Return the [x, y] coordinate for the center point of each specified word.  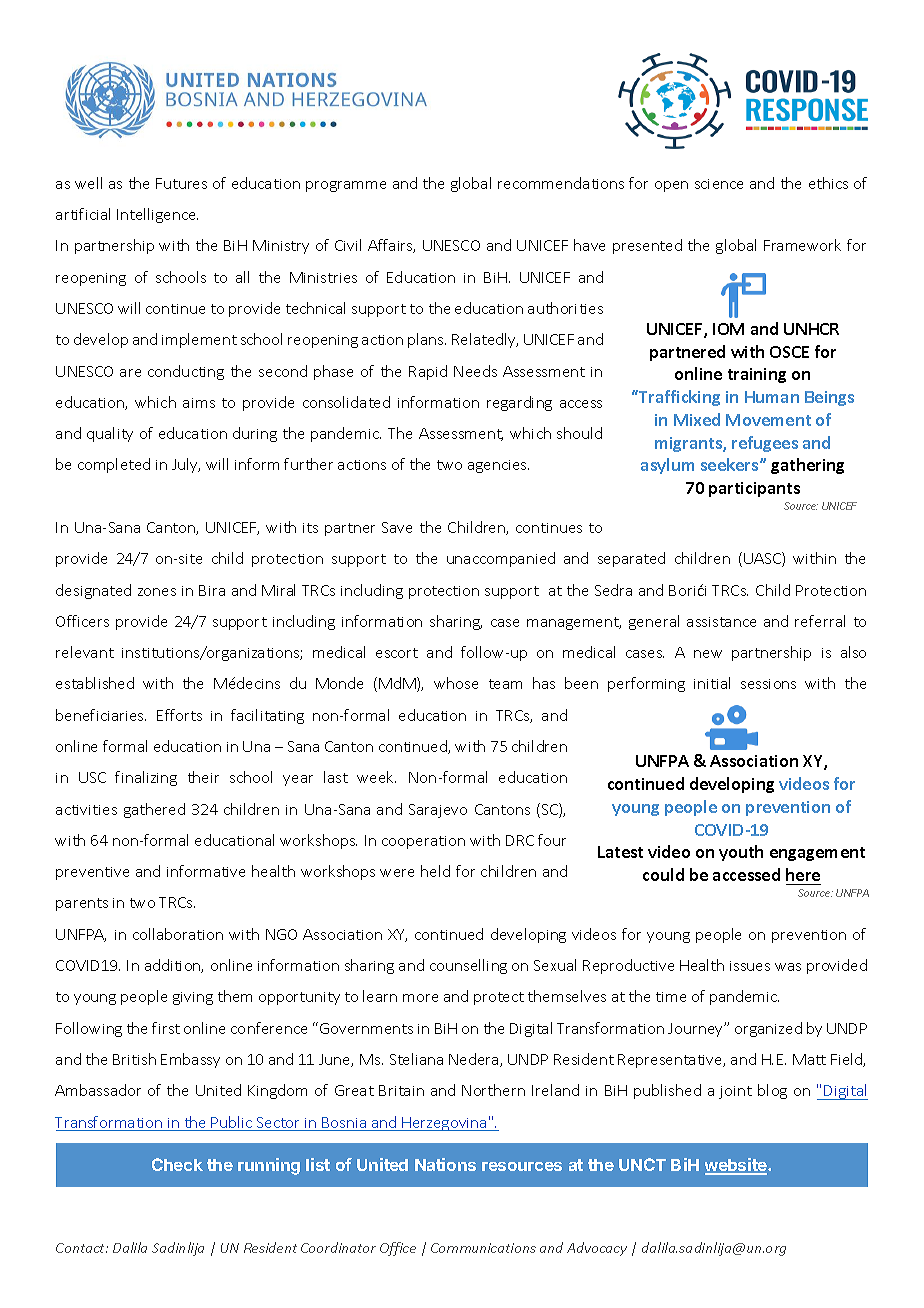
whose [456, 683]
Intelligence [157, 215]
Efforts [179, 715]
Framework [802, 245]
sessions [768, 684]
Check [177, 1164]
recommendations [561, 183]
